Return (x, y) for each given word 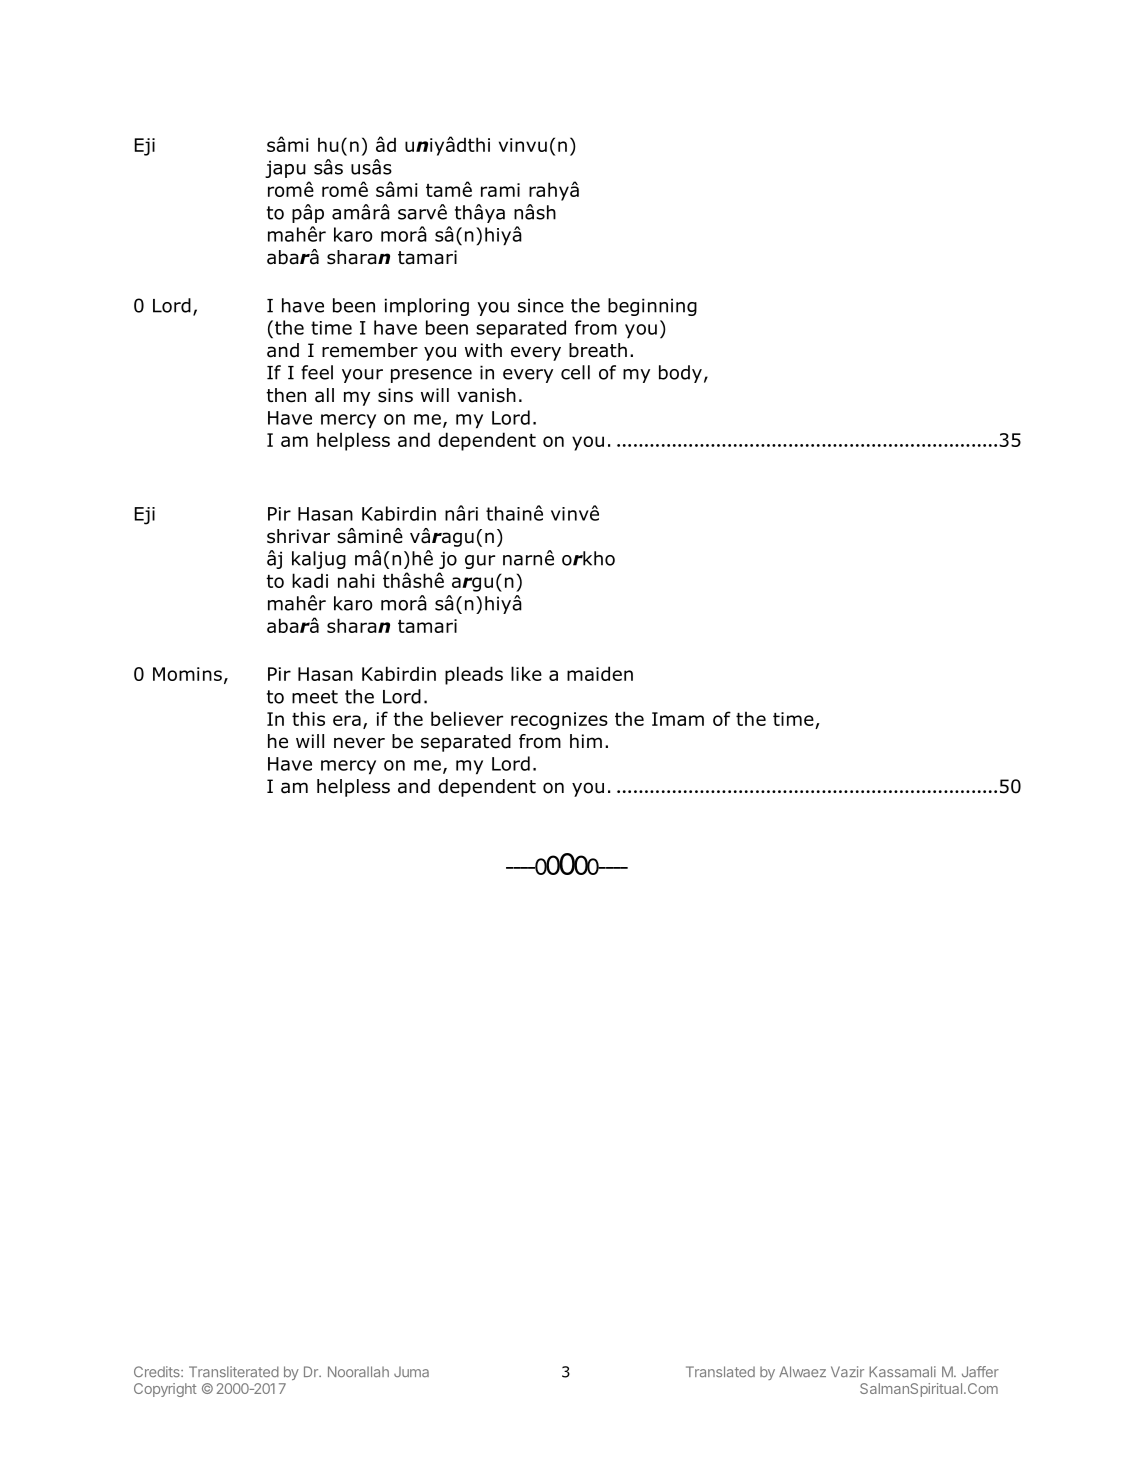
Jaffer (980, 1371)
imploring (427, 307)
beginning (652, 307)
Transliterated (234, 1372)
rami (500, 190)
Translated (720, 1371)
